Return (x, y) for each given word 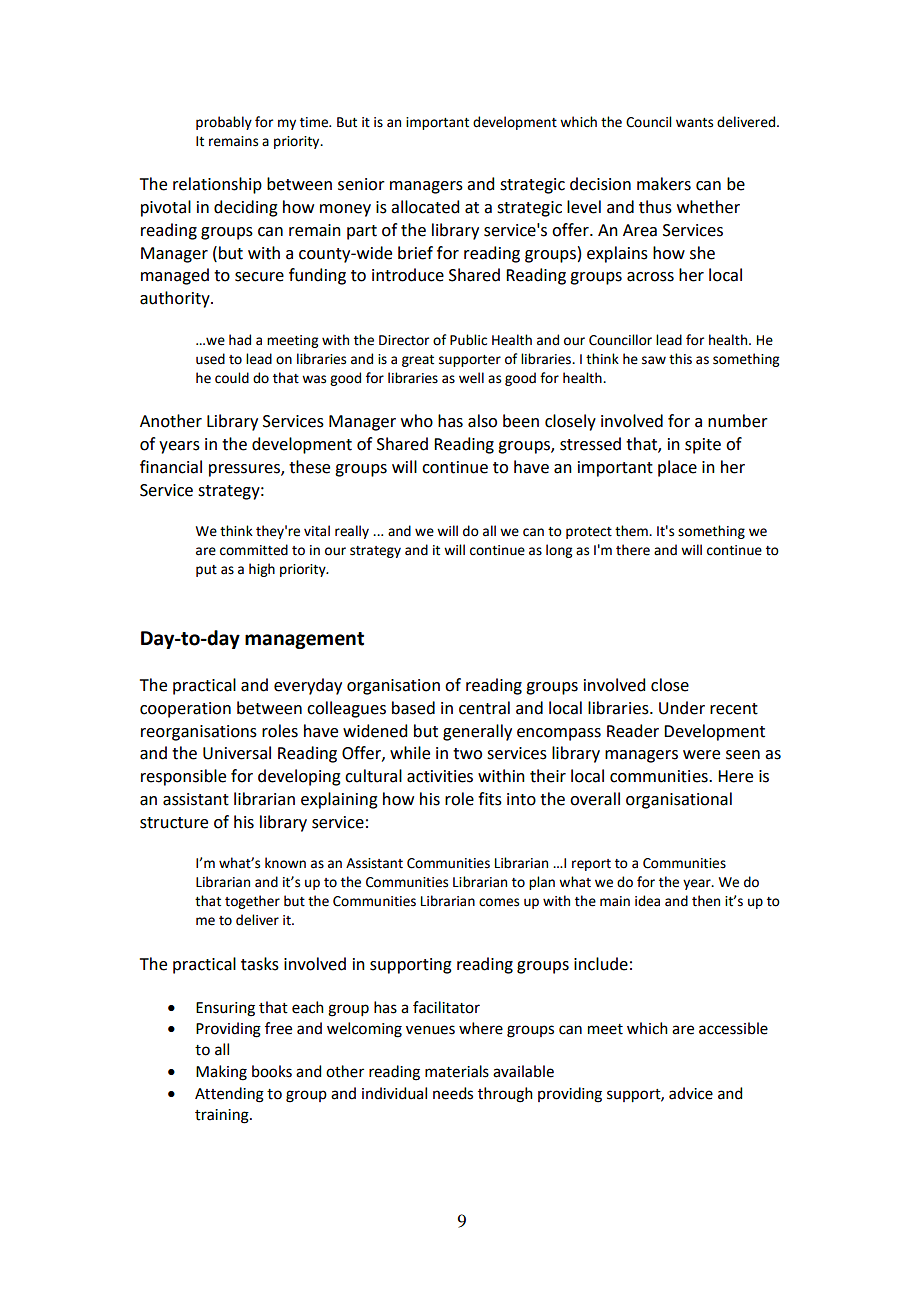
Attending (229, 1095)
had (240, 340)
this (680, 359)
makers (664, 184)
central (484, 708)
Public (468, 340)
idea (647, 901)
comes (499, 902)
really (352, 532)
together (252, 902)
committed (254, 550)
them (632, 531)
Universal (237, 753)
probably (224, 123)
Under (682, 708)
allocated (425, 207)
